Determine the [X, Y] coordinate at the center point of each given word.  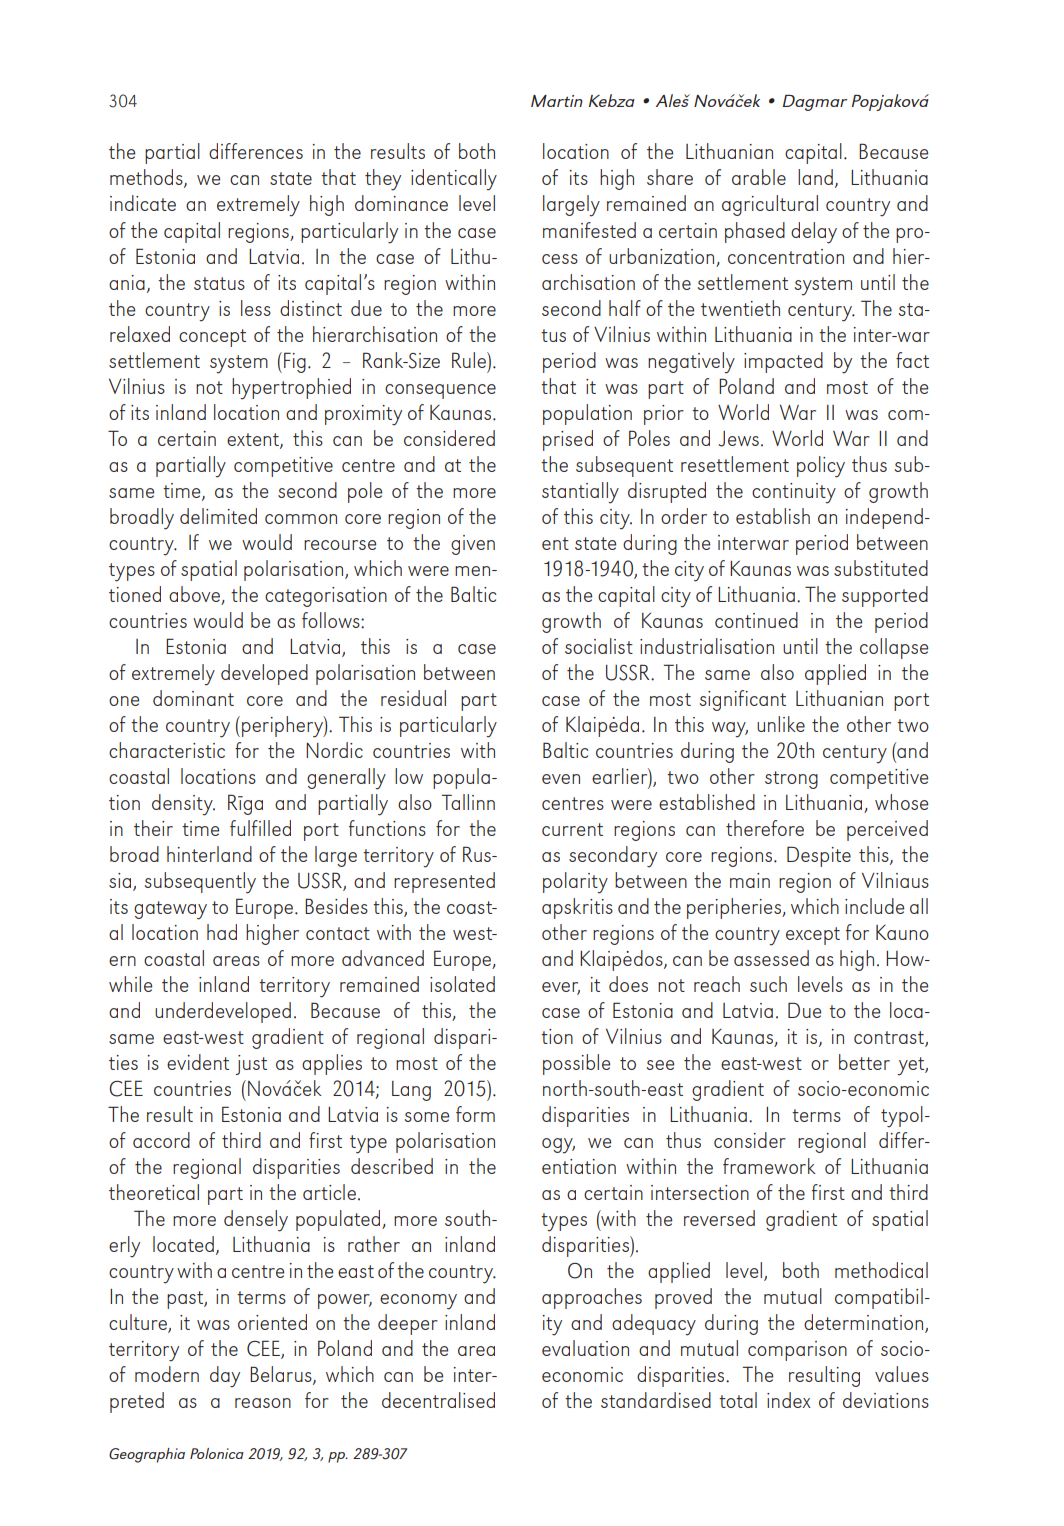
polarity [575, 883]
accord [161, 1140]
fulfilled [260, 828]
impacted [783, 362]
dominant [193, 698]
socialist [599, 646]
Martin [557, 101]
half [625, 308]
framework [769, 1166]
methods [147, 178]
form [475, 1114]
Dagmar [815, 103]
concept [212, 338]
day [225, 1377]
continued [756, 620]
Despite [819, 856]
